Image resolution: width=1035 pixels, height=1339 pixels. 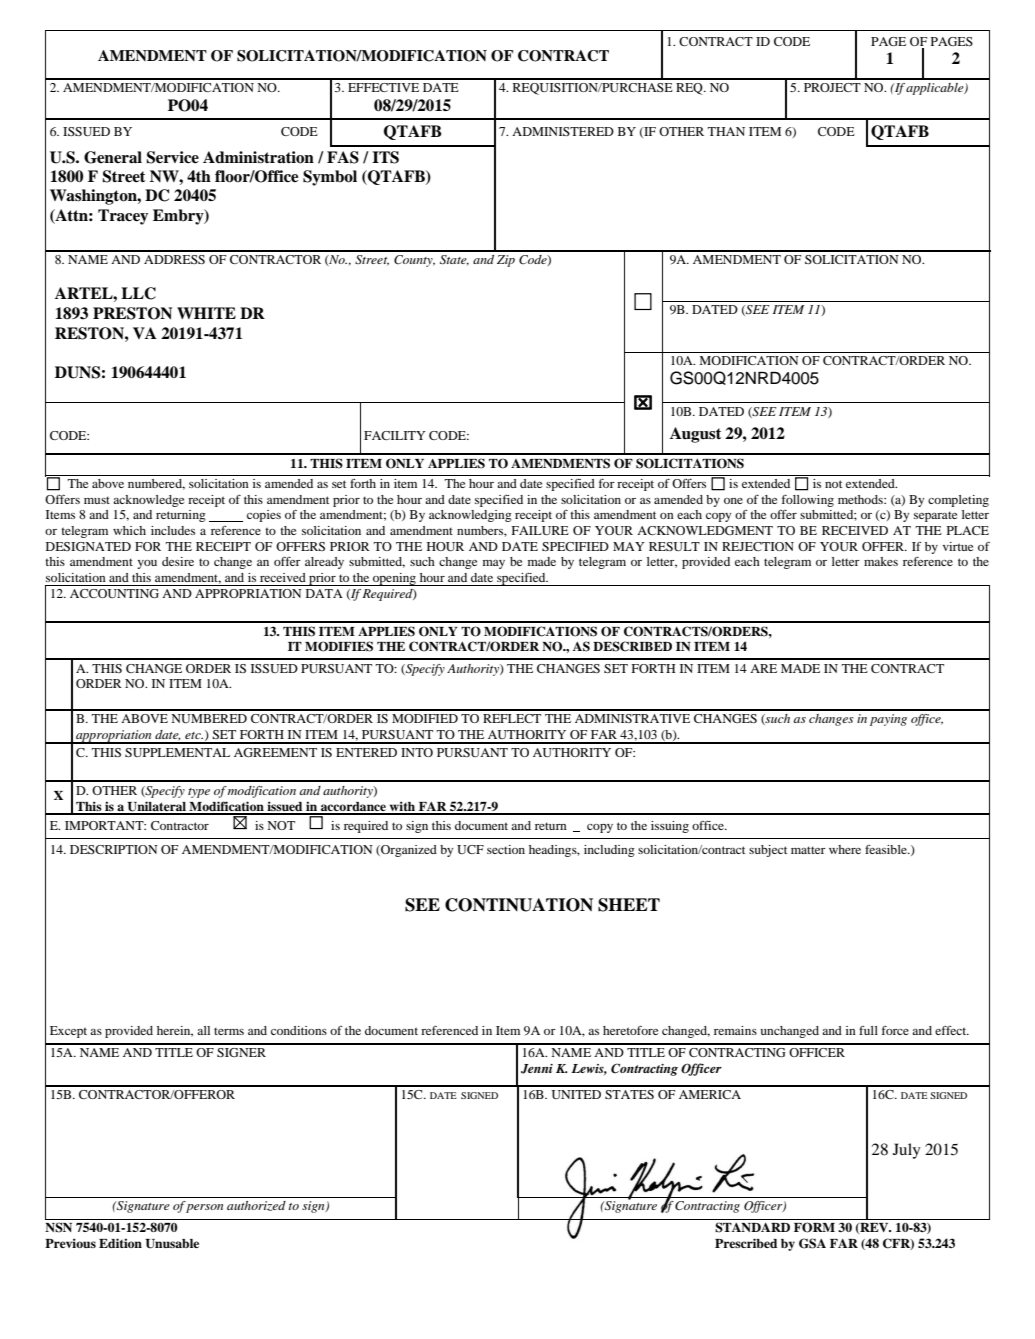 What do you see at coordinates (204, 1208) in the screenshot?
I see `person` at bounding box center [204, 1208].
